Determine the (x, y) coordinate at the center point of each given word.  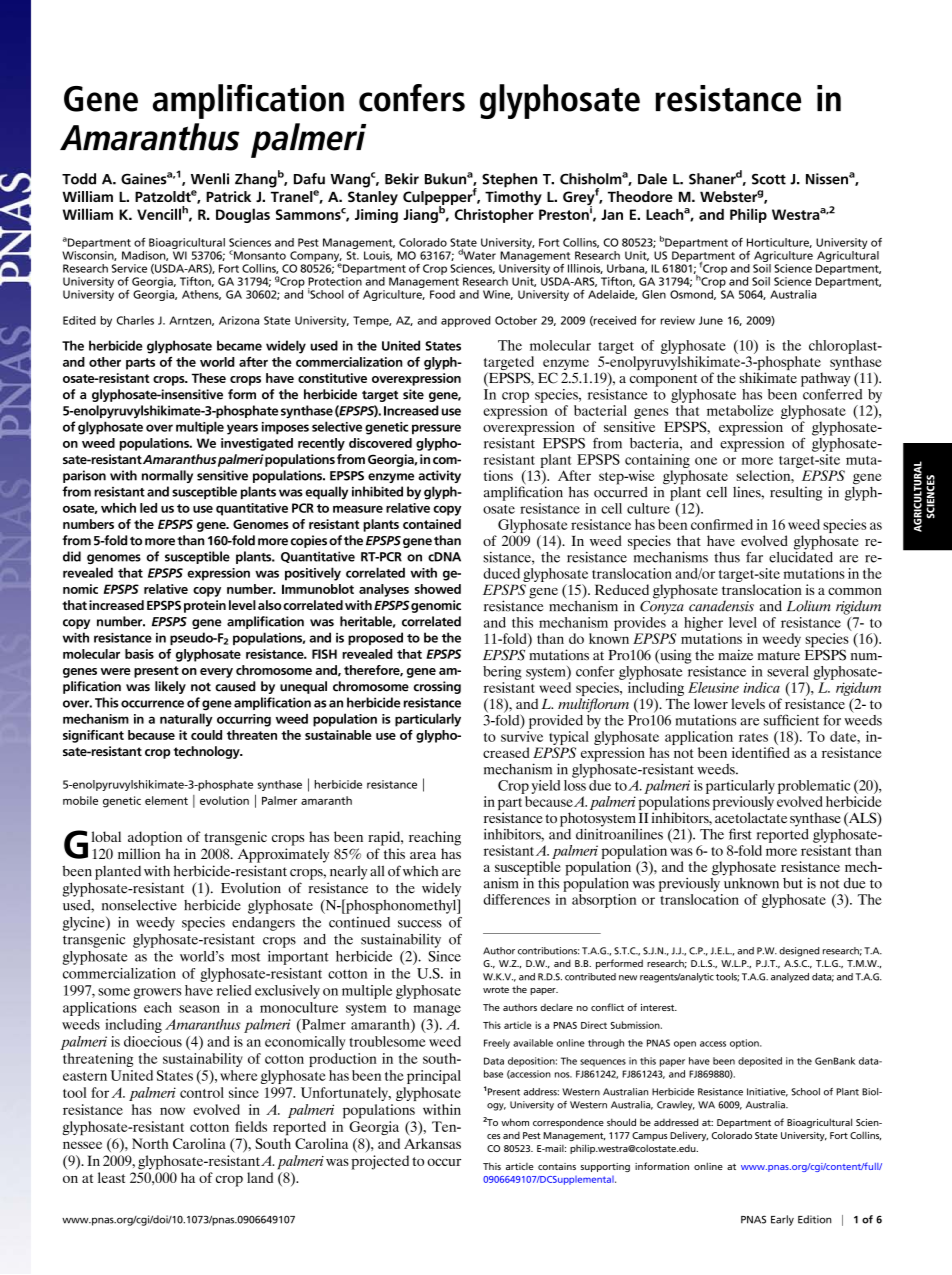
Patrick (228, 196)
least (111, 1177)
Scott (769, 179)
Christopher (494, 216)
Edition (814, 1219)
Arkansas (432, 1143)
